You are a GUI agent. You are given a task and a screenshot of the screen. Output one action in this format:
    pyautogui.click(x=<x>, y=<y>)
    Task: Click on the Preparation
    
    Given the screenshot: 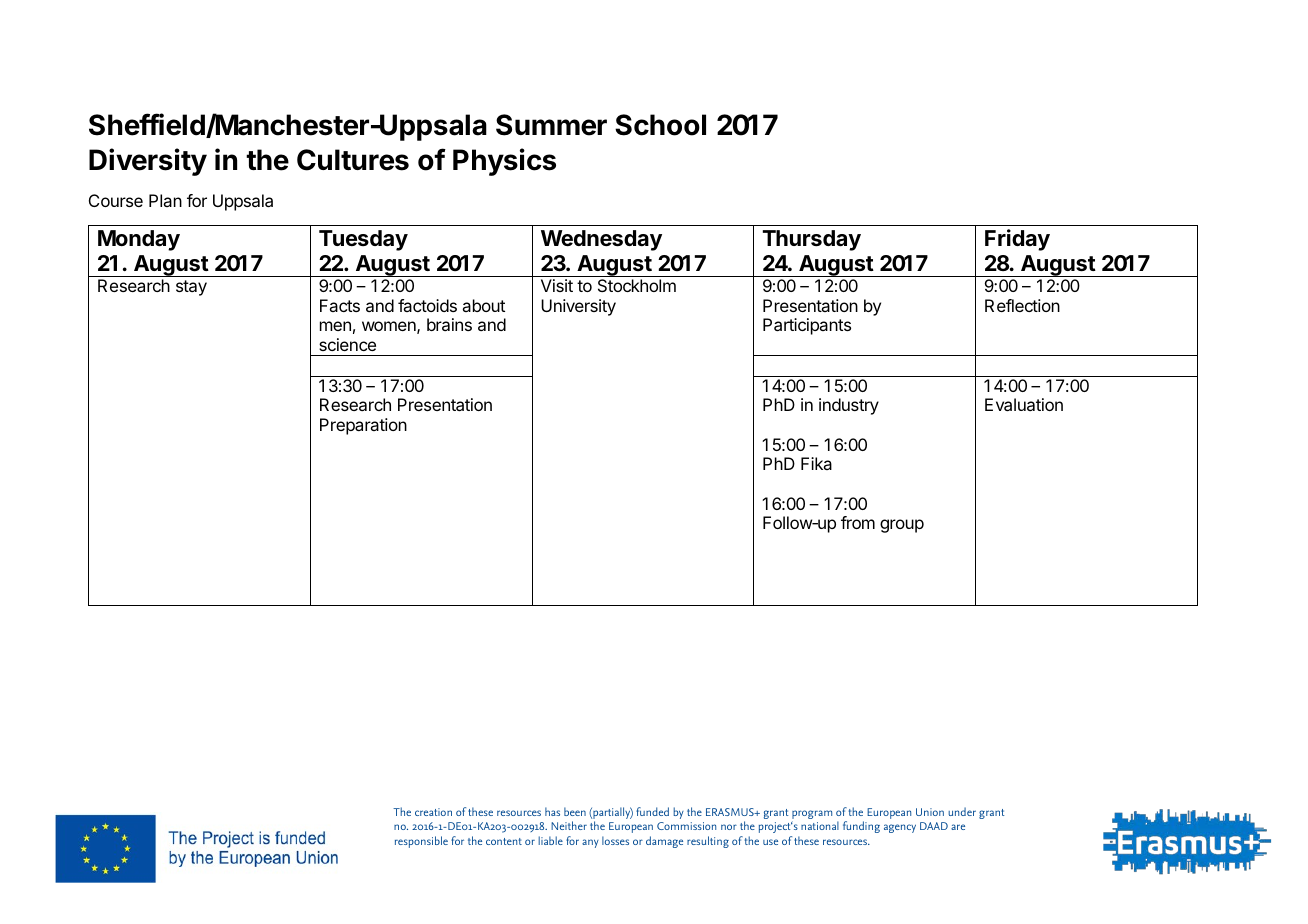 What is the action you would take?
    pyautogui.click(x=363, y=426)
